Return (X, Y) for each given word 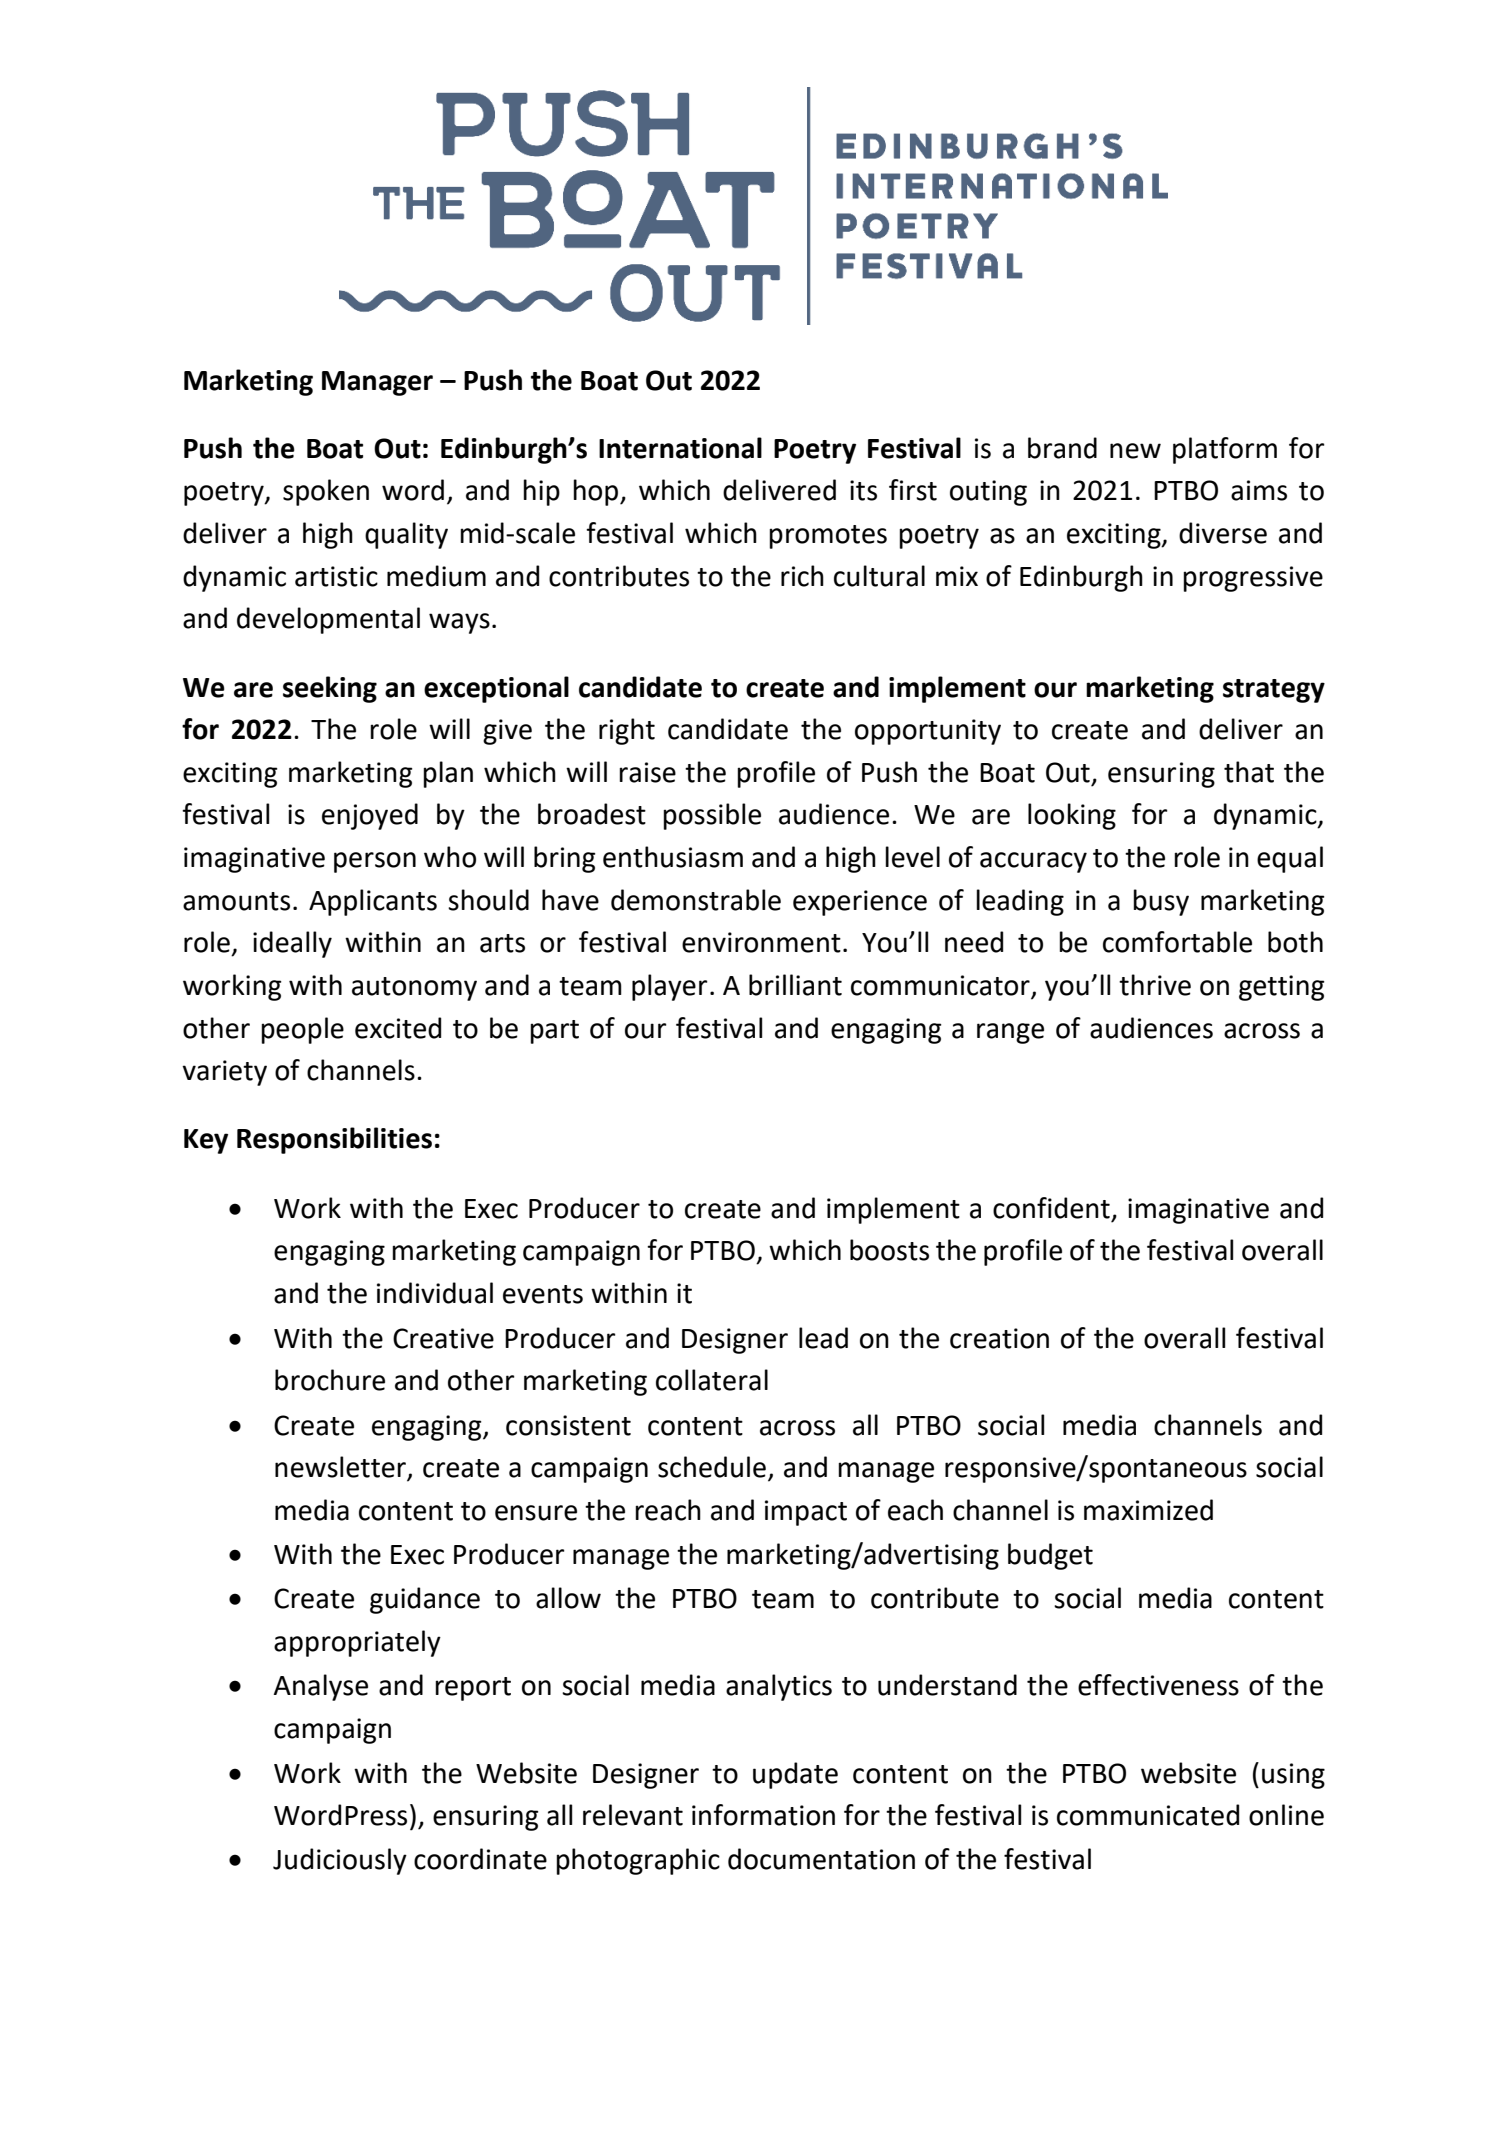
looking (1072, 816)
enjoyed (370, 816)
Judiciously (340, 1861)
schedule (712, 1467)
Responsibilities (334, 1140)
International (680, 448)
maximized (1148, 1510)
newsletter (342, 1468)
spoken (326, 492)
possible (712, 816)
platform (1225, 450)
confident (1051, 1208)
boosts (889, 1250)
